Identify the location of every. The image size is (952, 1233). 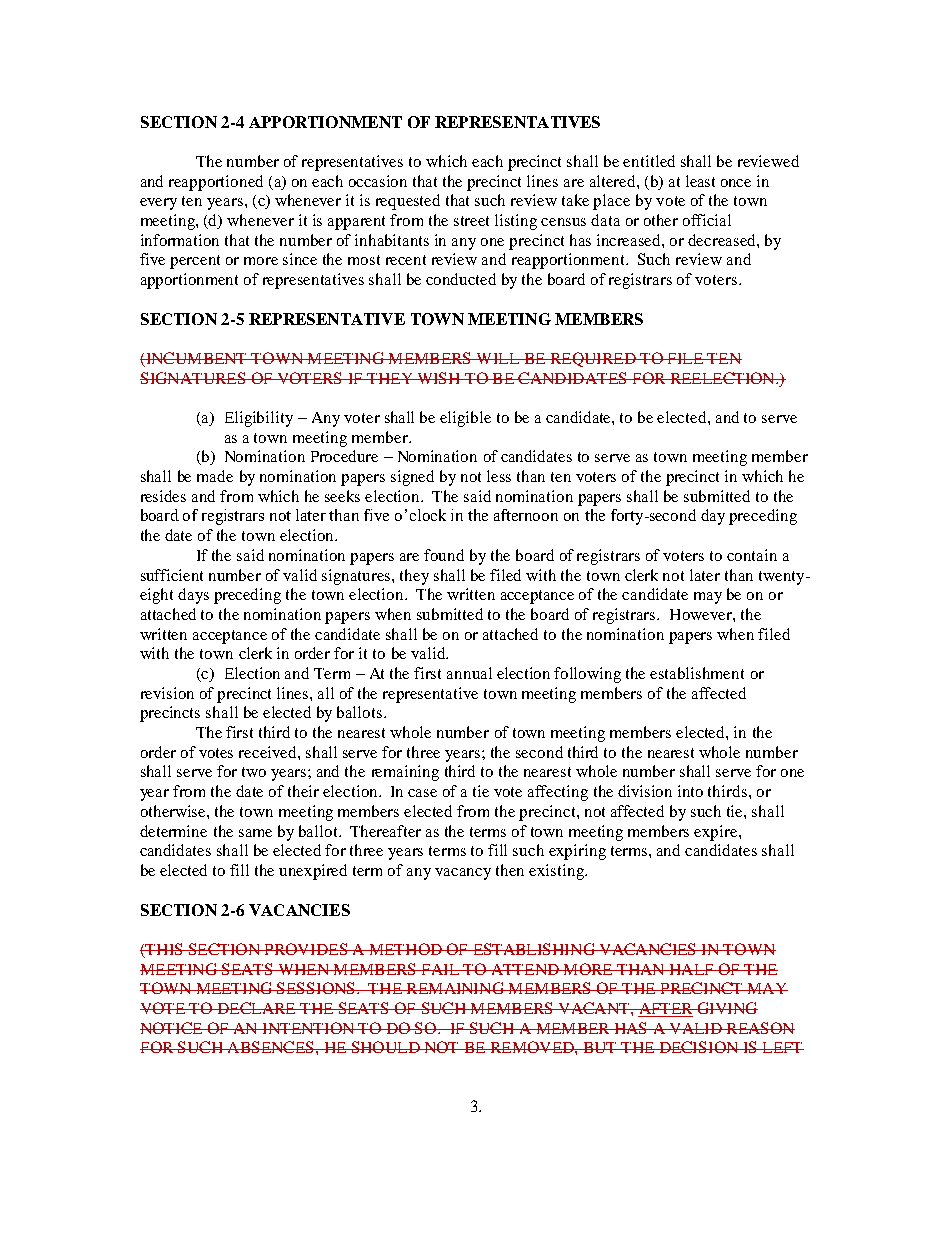
(158, 204).
